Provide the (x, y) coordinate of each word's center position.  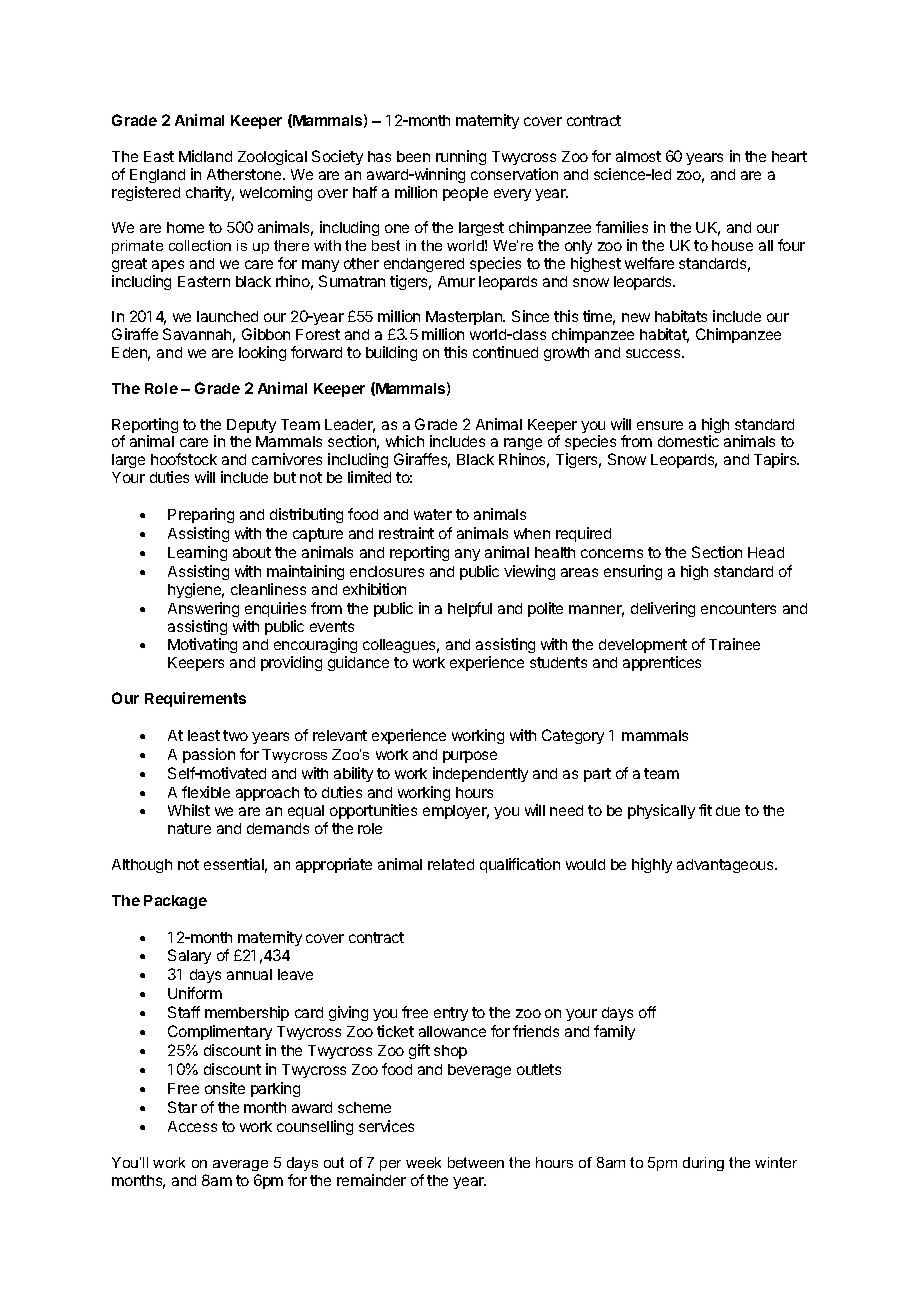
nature (189, 828)
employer (456, 812)
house (732, 245)
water (433, 514)
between (476, 1162)
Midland (205, 156)
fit (705, 810)
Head (766, 552)
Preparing (201, 515)
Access (192, 1126)
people (465, 194)
